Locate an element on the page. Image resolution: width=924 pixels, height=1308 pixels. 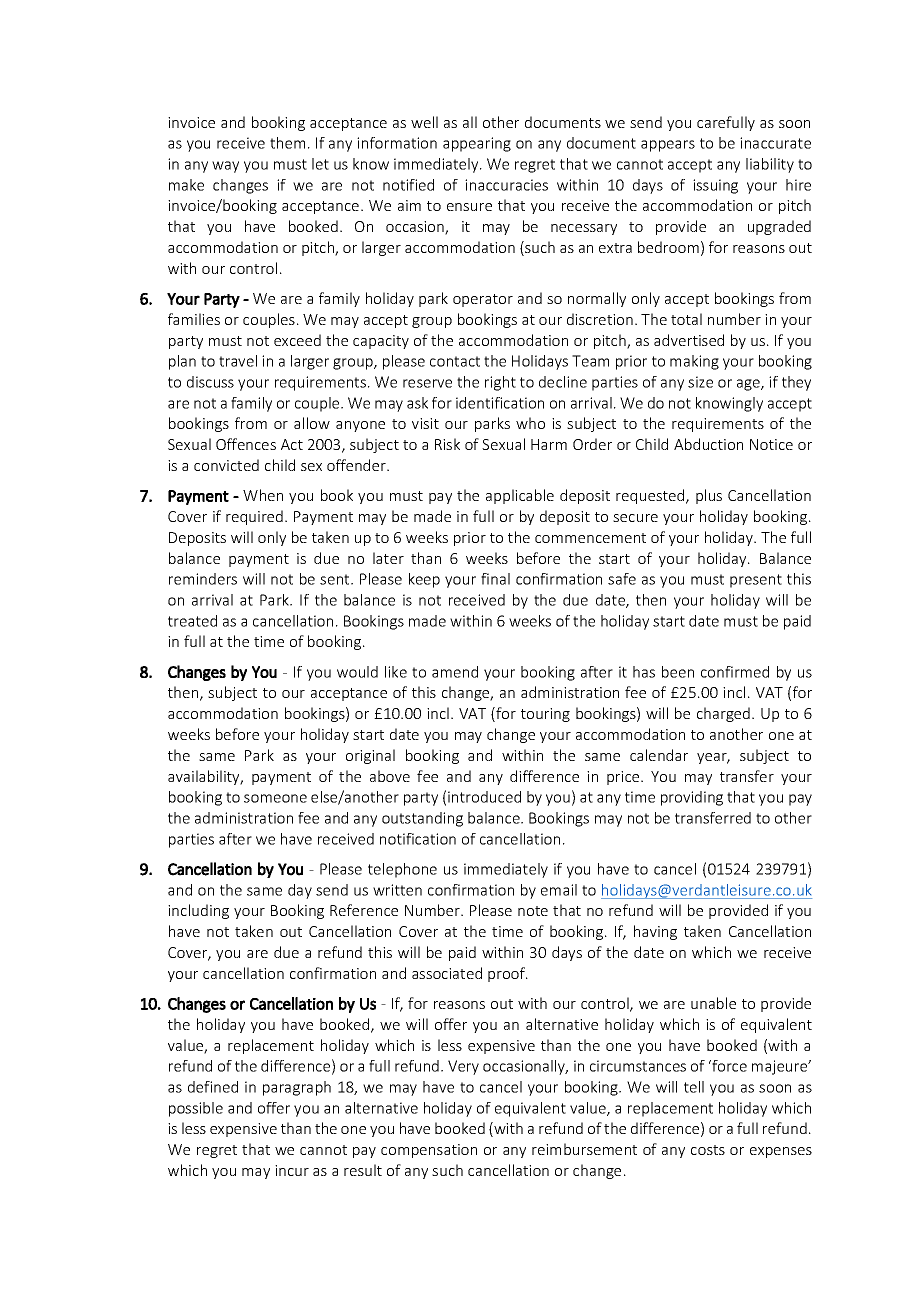
appearing is located at coordinates (477, 144).
